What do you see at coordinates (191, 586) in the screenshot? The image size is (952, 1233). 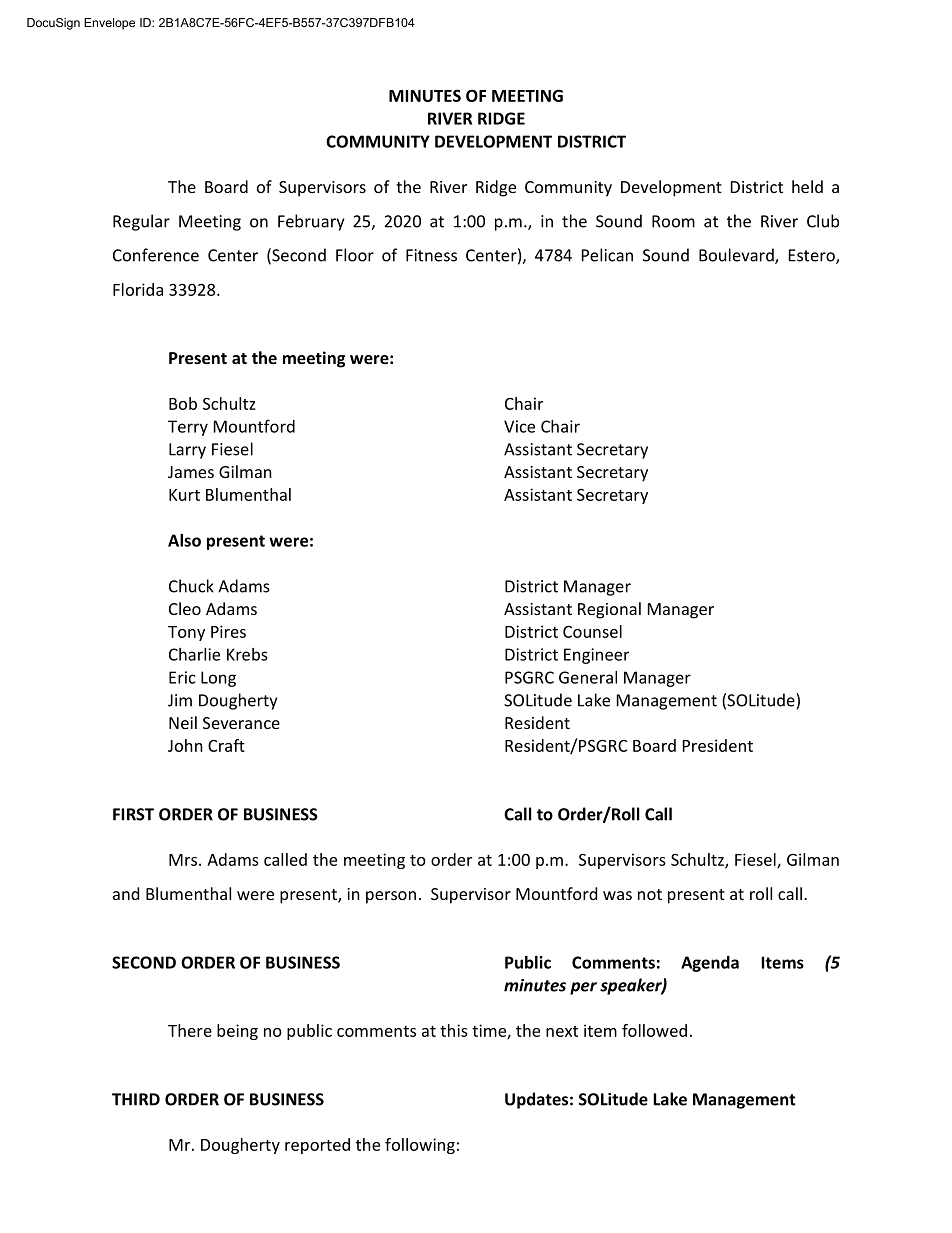 I see `Chuck` at bounding box center [191, 586].
